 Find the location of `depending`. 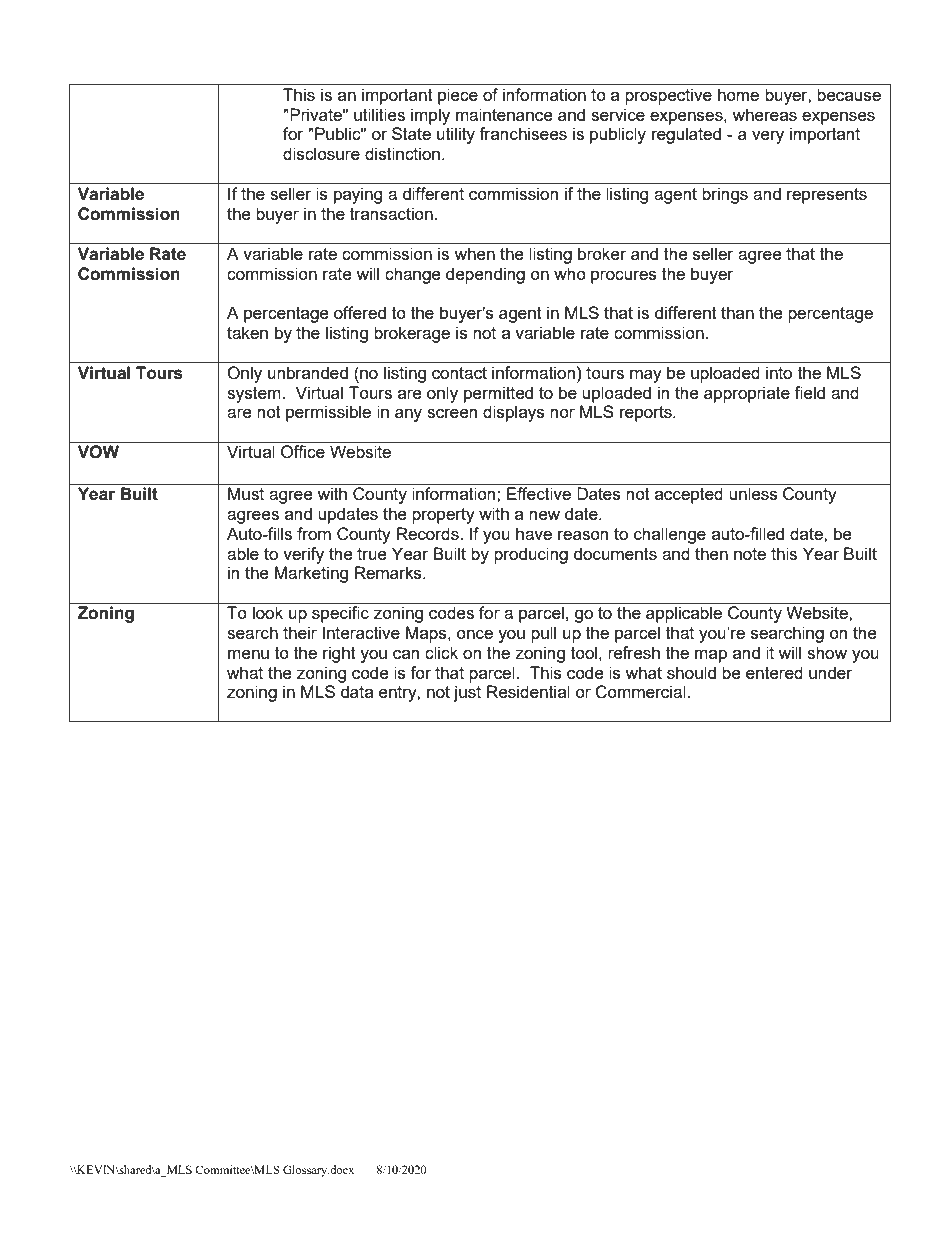

depending is located at coordinates (485, 275).
